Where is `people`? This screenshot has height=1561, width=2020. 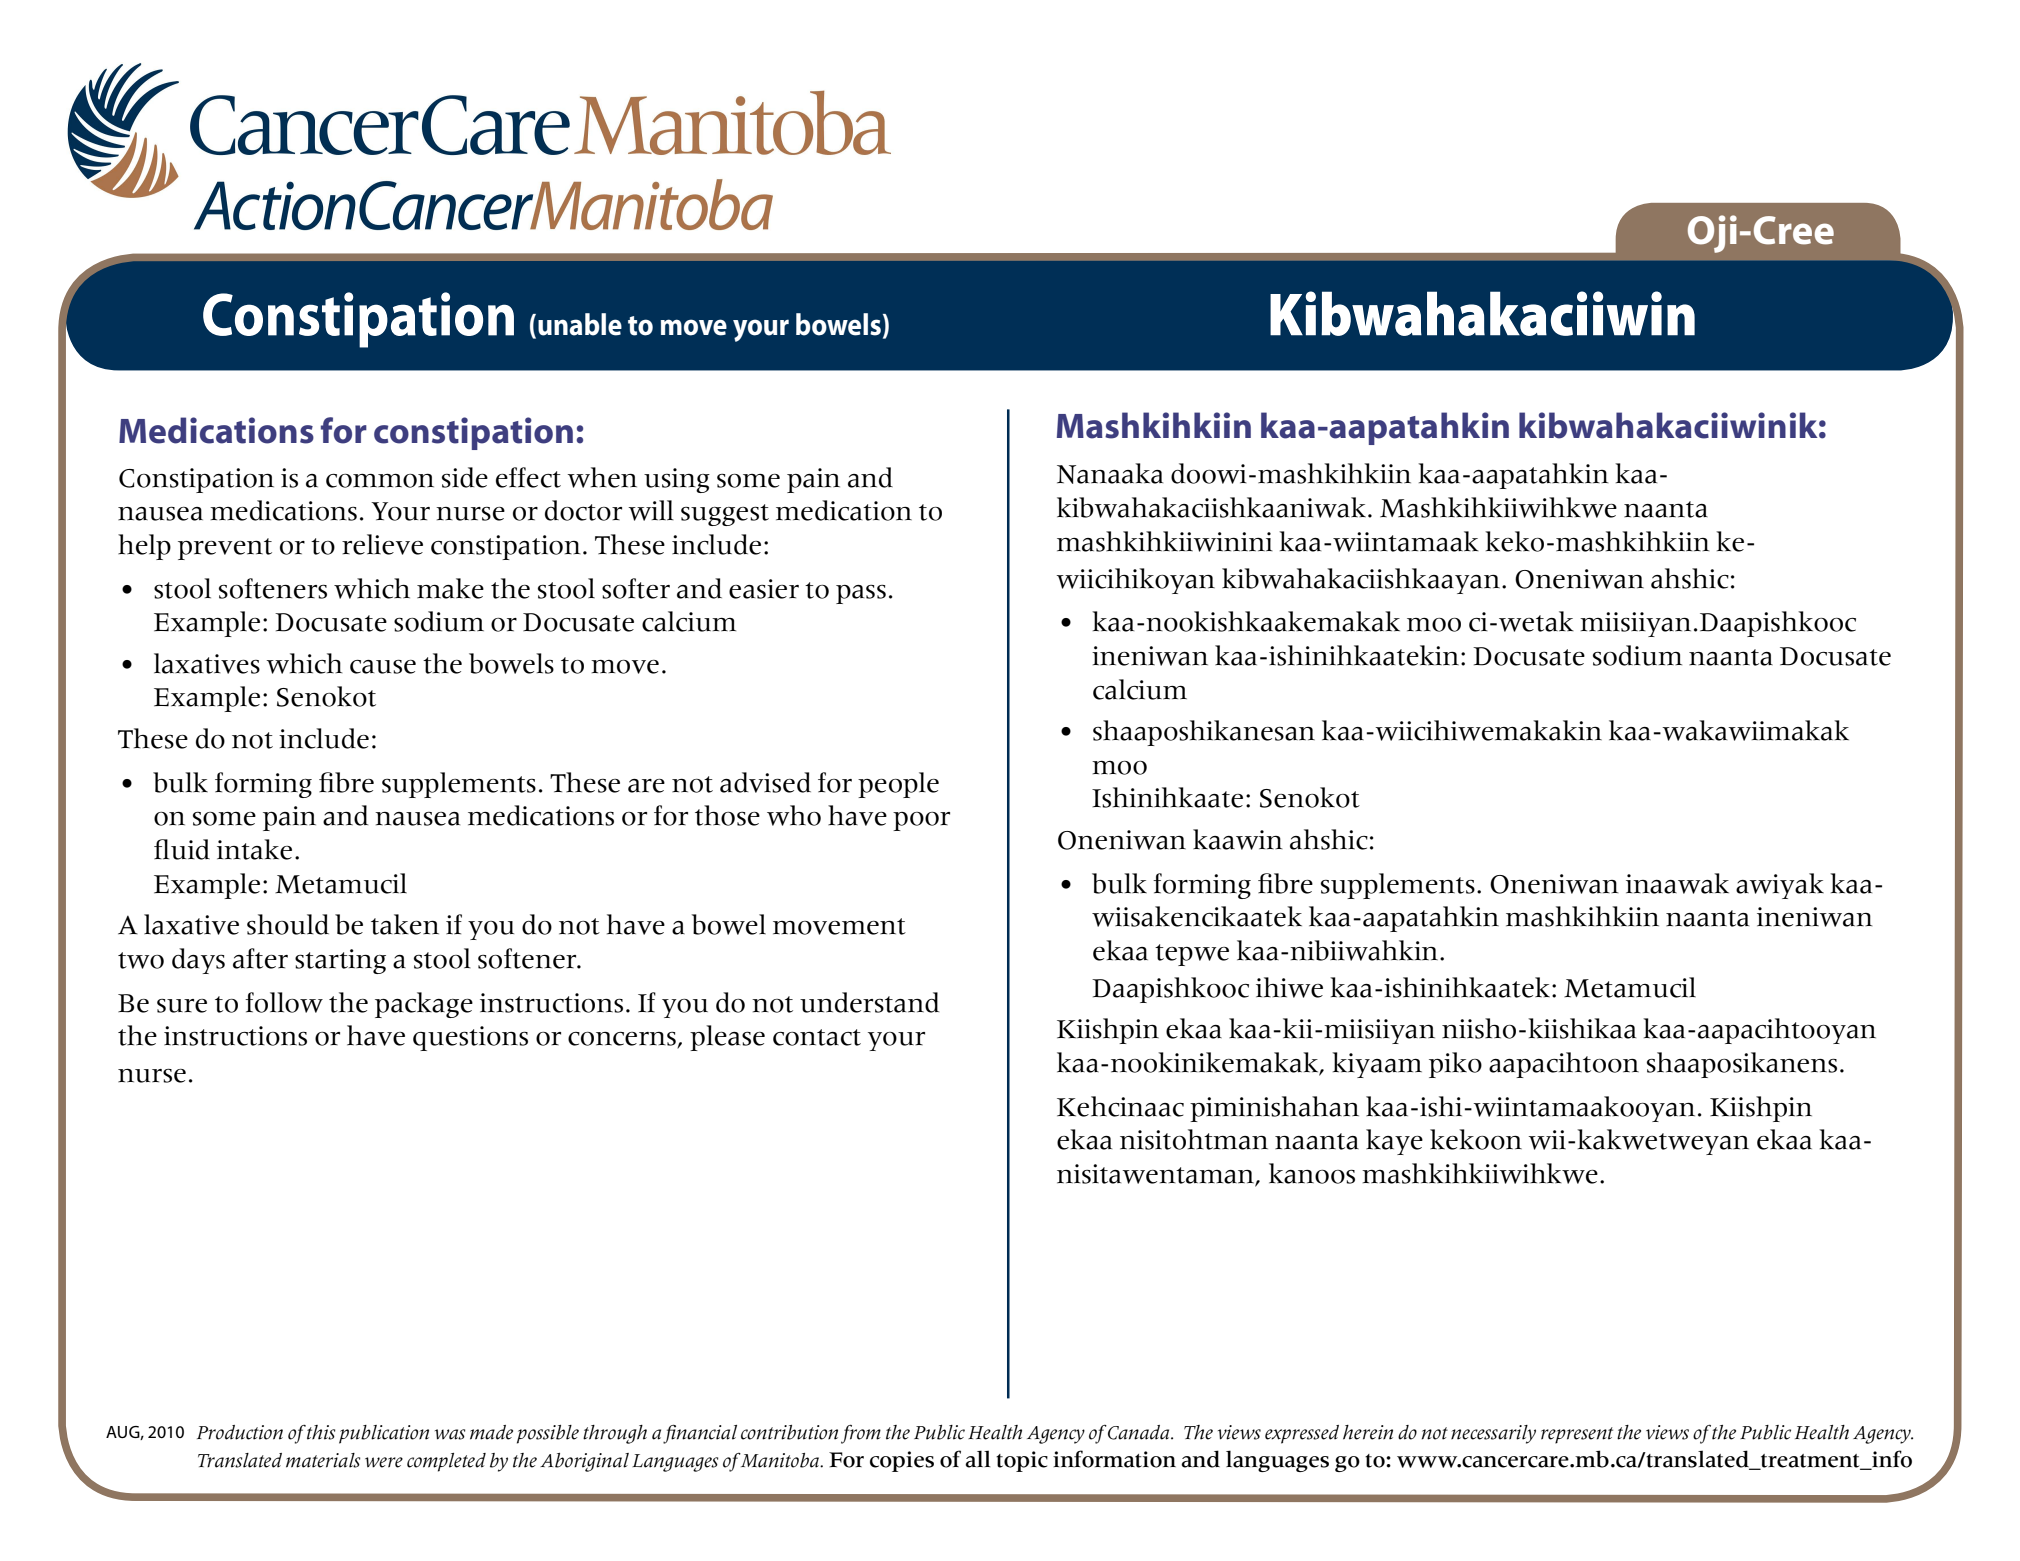 people is located at coordinates (898, 785).
